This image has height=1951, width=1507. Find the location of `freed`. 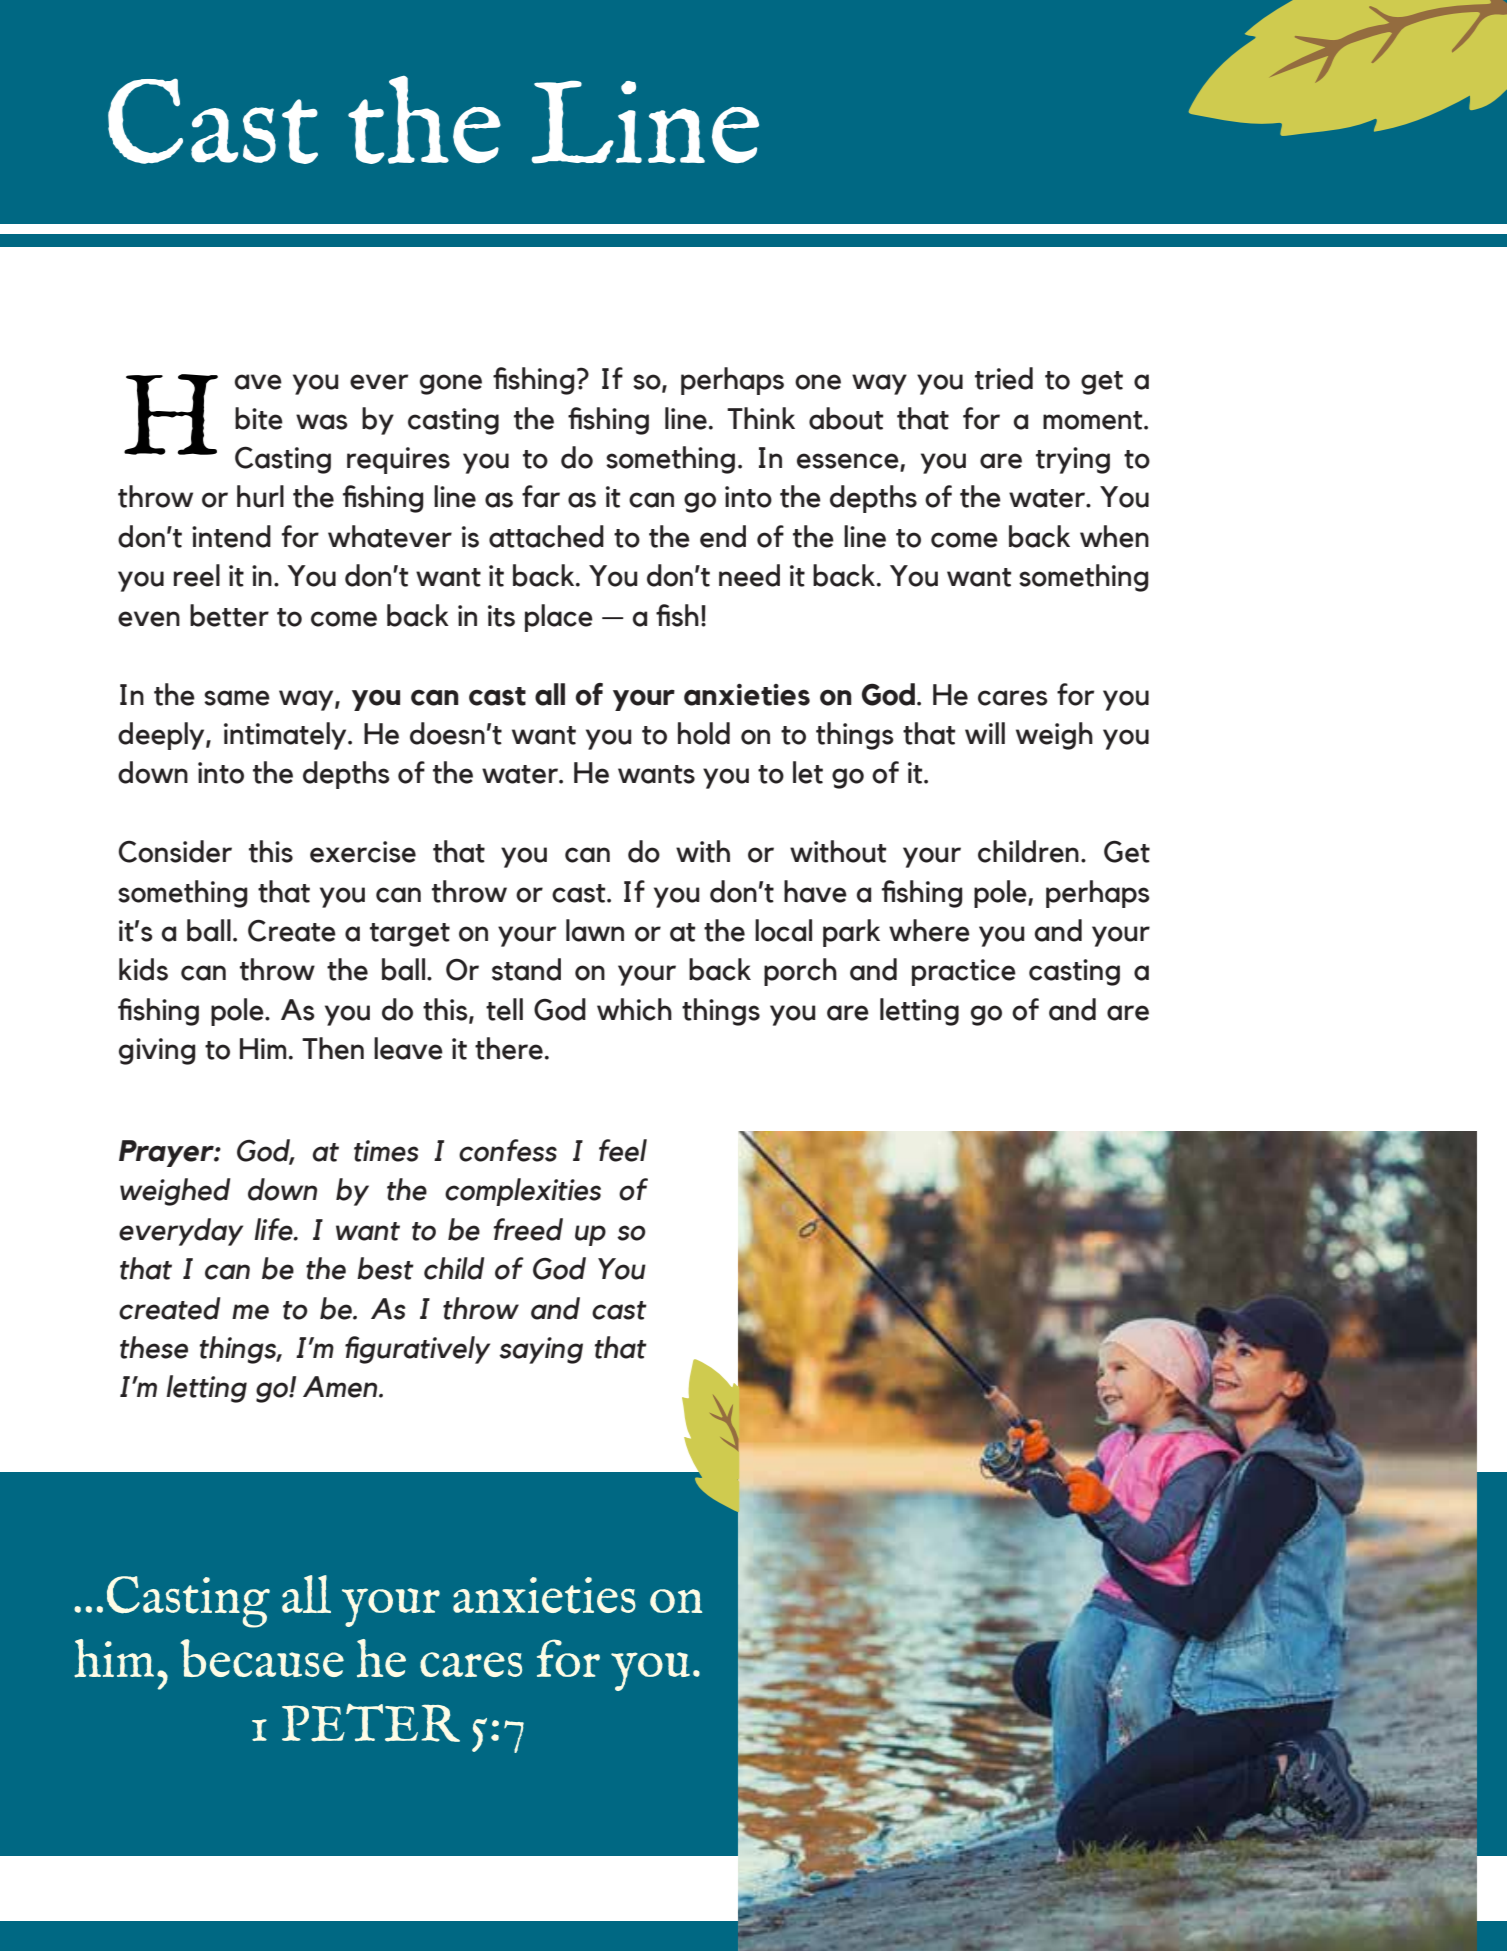

freed is located at coordinates (528, 1229).
